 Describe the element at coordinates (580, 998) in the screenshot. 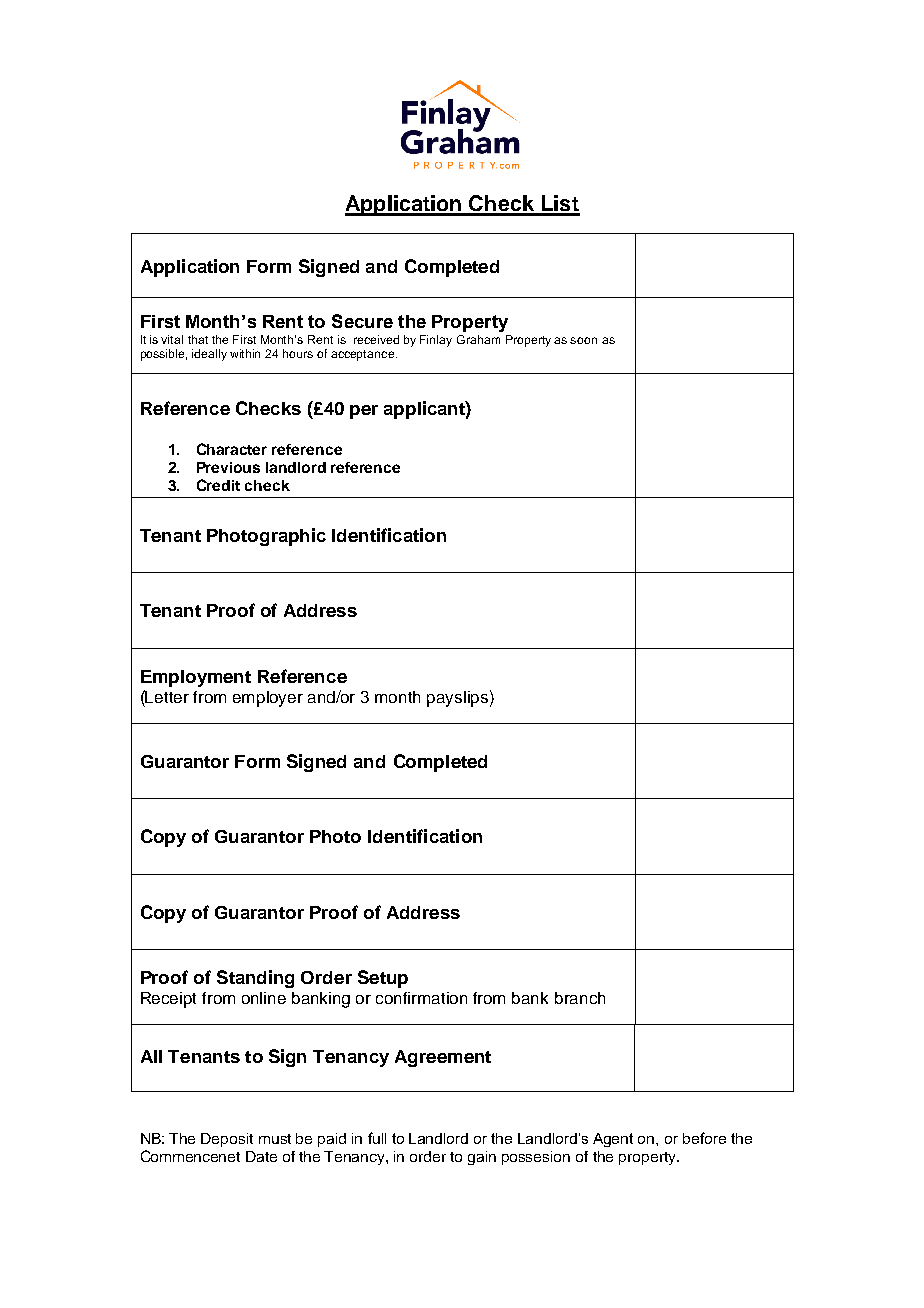

I see `branch` at that location.
